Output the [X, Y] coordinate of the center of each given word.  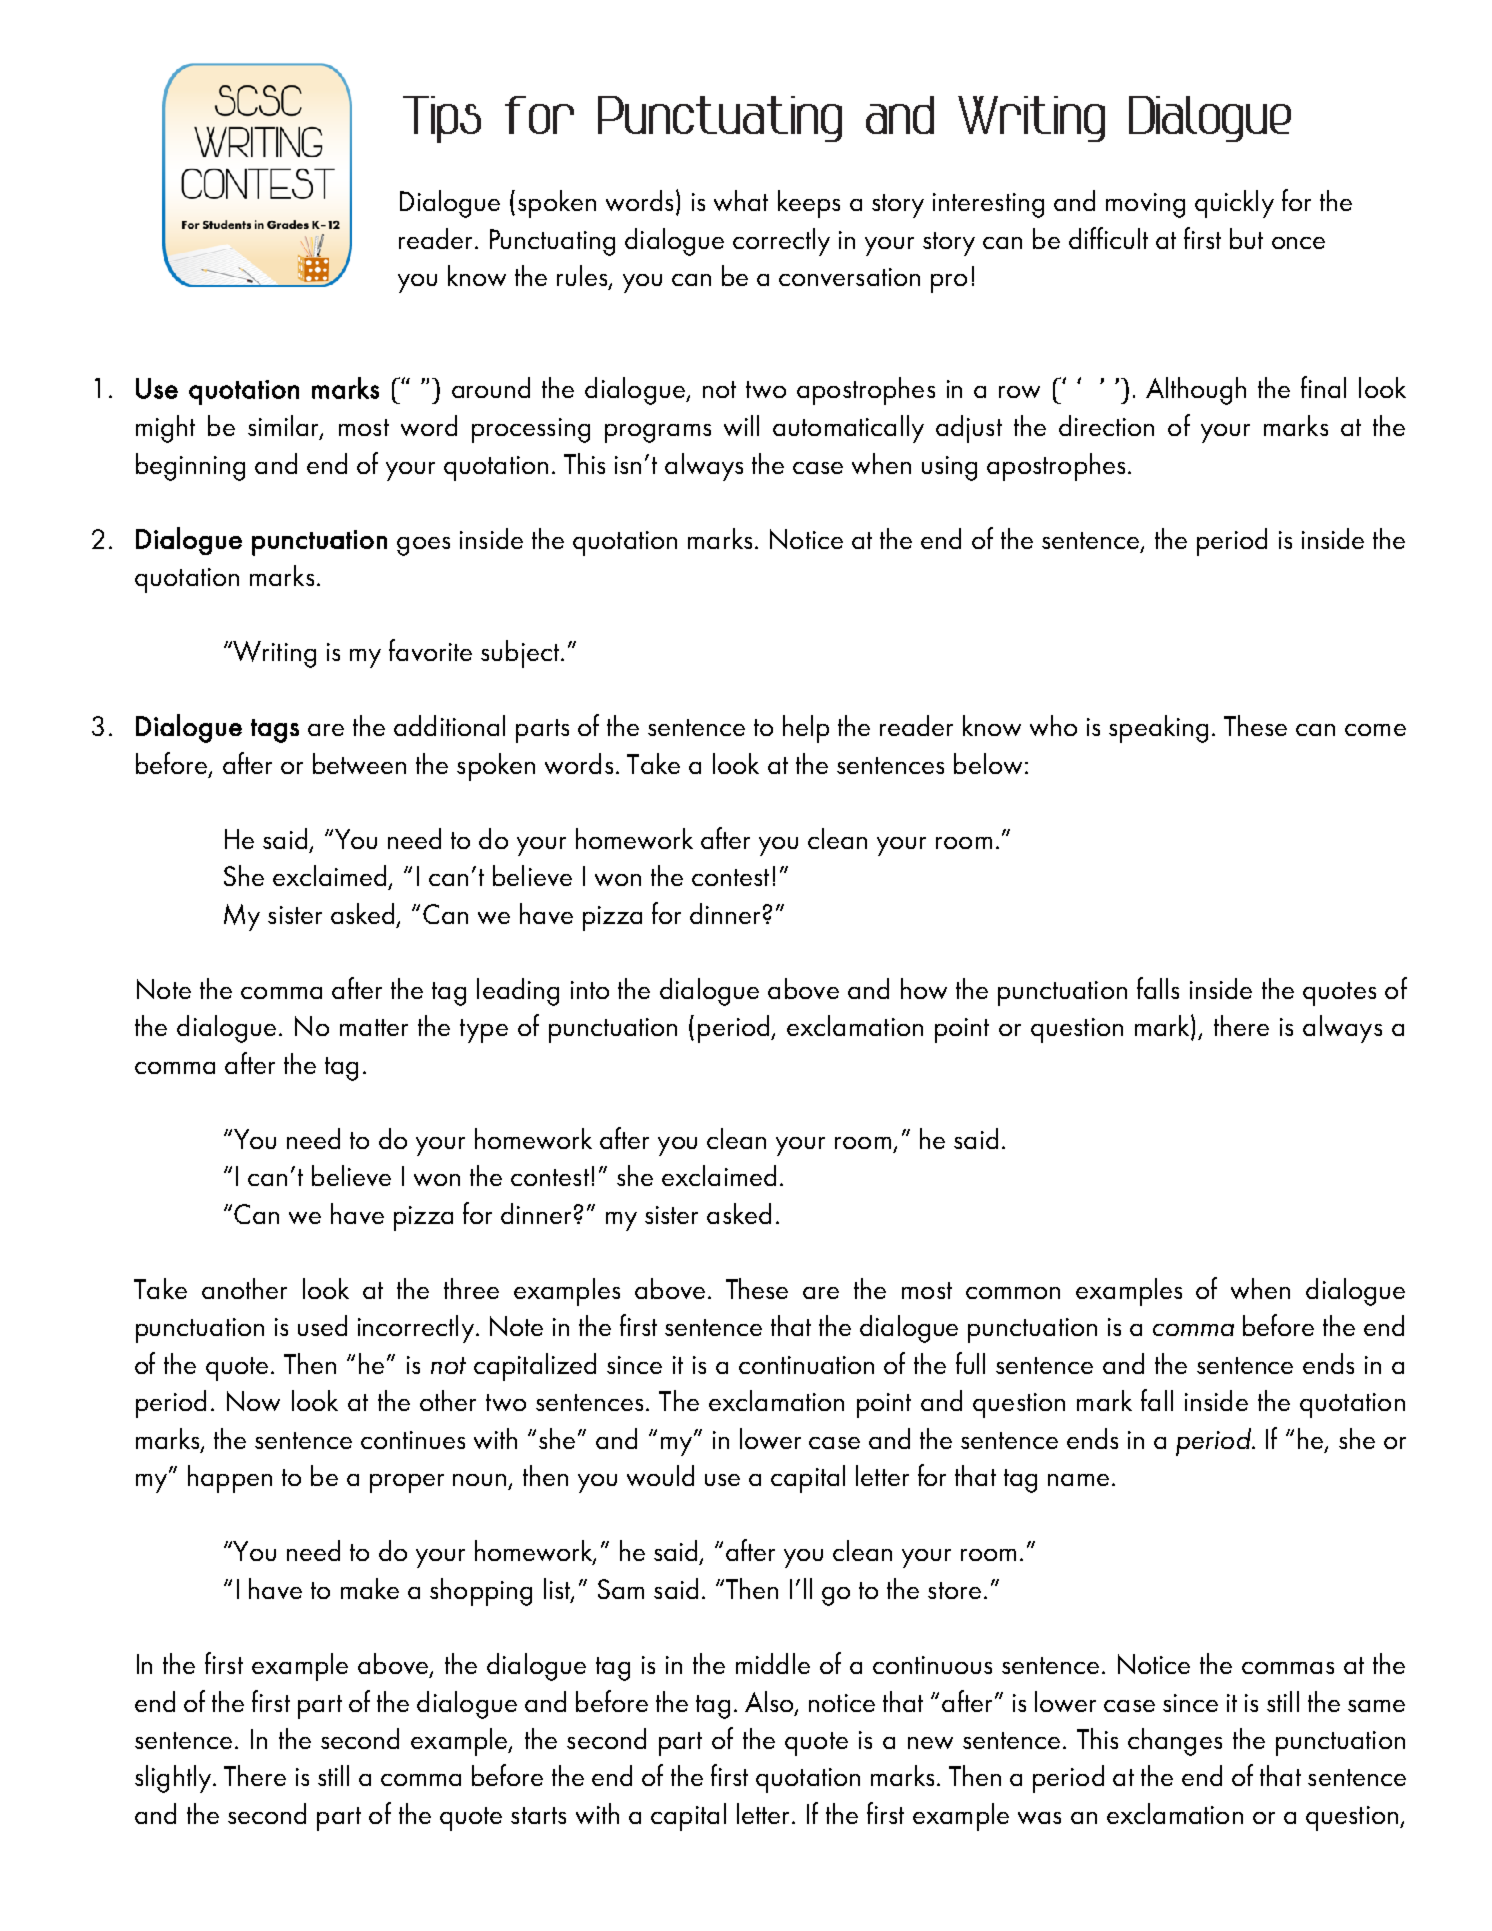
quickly [1234, 204]
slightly [174, 1779]
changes [1175, 1742]
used [322, 1325]
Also [770, 1702]
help [806, 729]
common [1013, 1293]
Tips [442, 119]
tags [275, 731]
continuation [806, 1365]
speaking [1158, 729]
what [741, 200]
